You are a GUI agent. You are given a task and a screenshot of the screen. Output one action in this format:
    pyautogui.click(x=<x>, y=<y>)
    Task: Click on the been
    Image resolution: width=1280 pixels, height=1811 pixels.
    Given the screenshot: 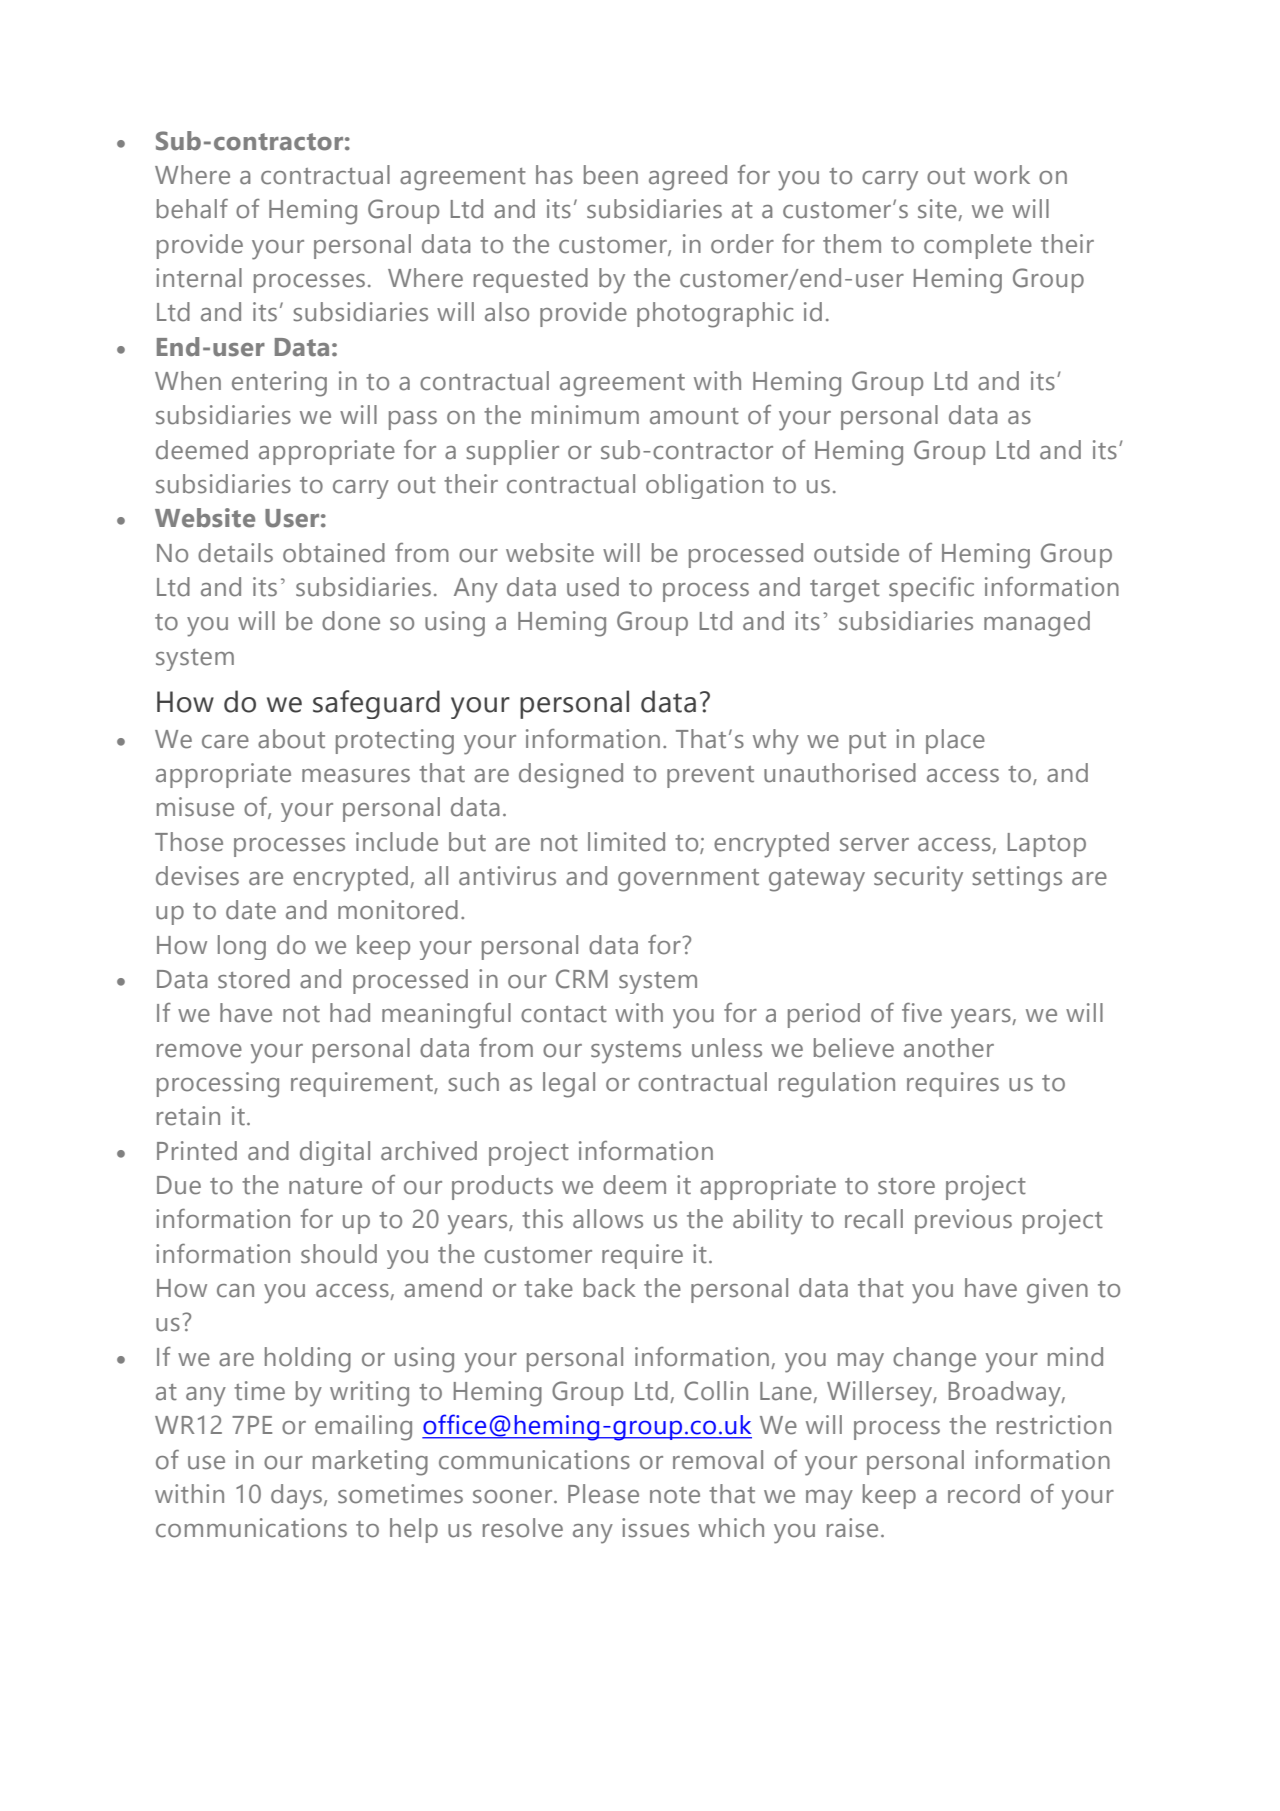 What is the action you would take?
    pyautogui.click(x=611, y=175)
